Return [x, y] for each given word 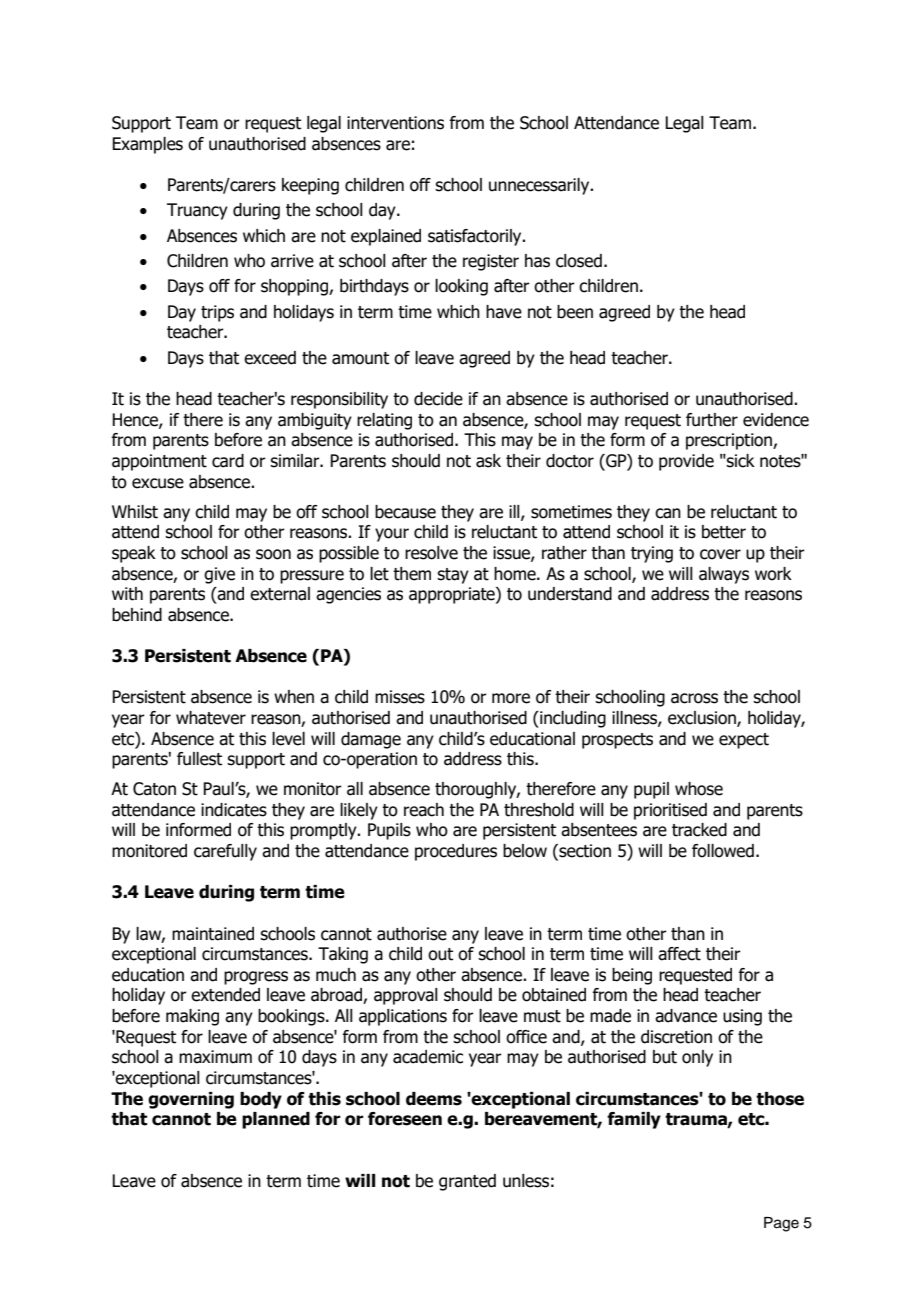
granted [467, 1182]
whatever [211, 718]
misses [400, 697]
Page [781, 1224]
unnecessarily [540, 186]
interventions [395, 123]
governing [191, 1100]
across [694, 698]
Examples [147, 145]
